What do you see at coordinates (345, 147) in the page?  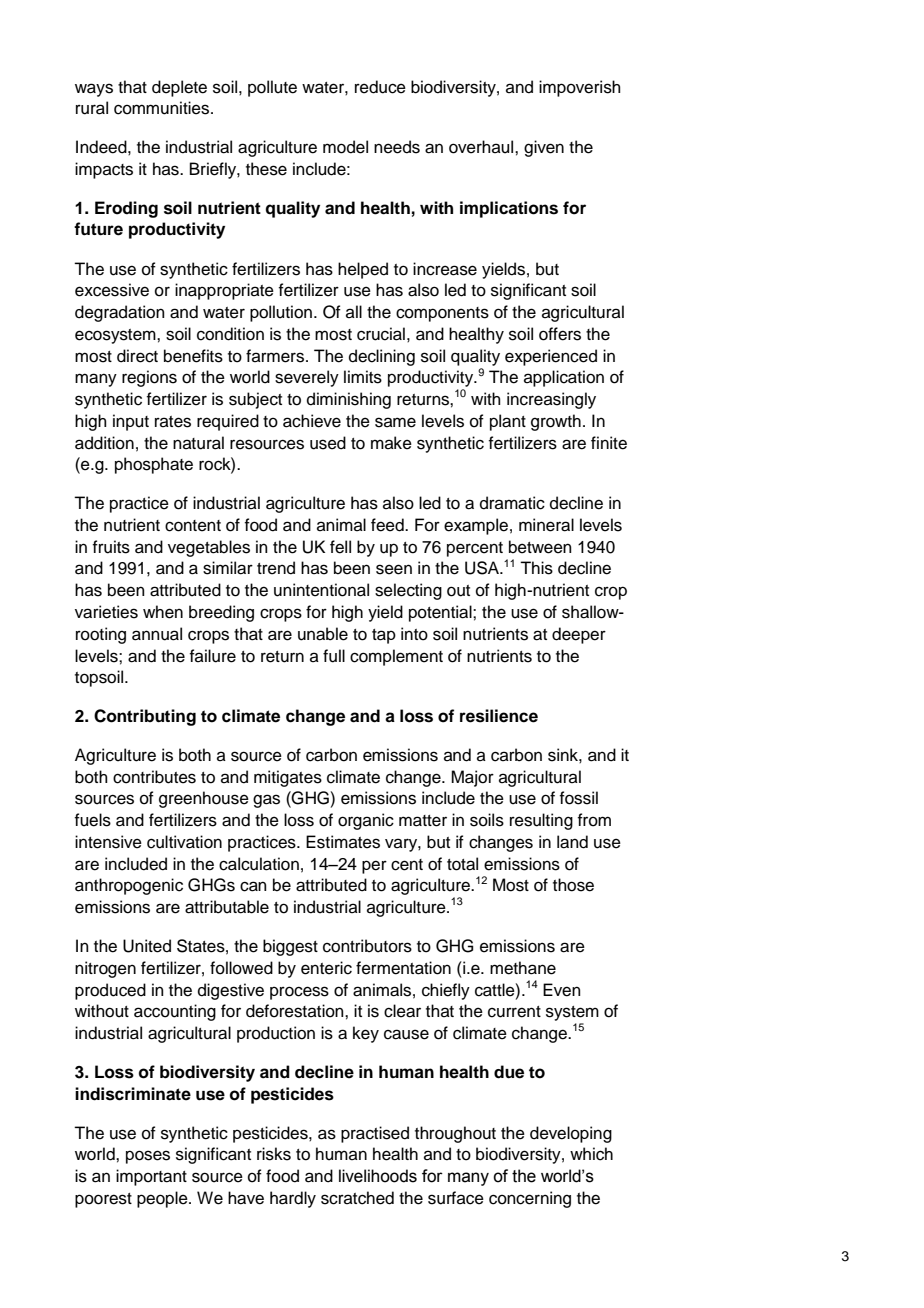 I see `model` at bounding box center [345, 147].
